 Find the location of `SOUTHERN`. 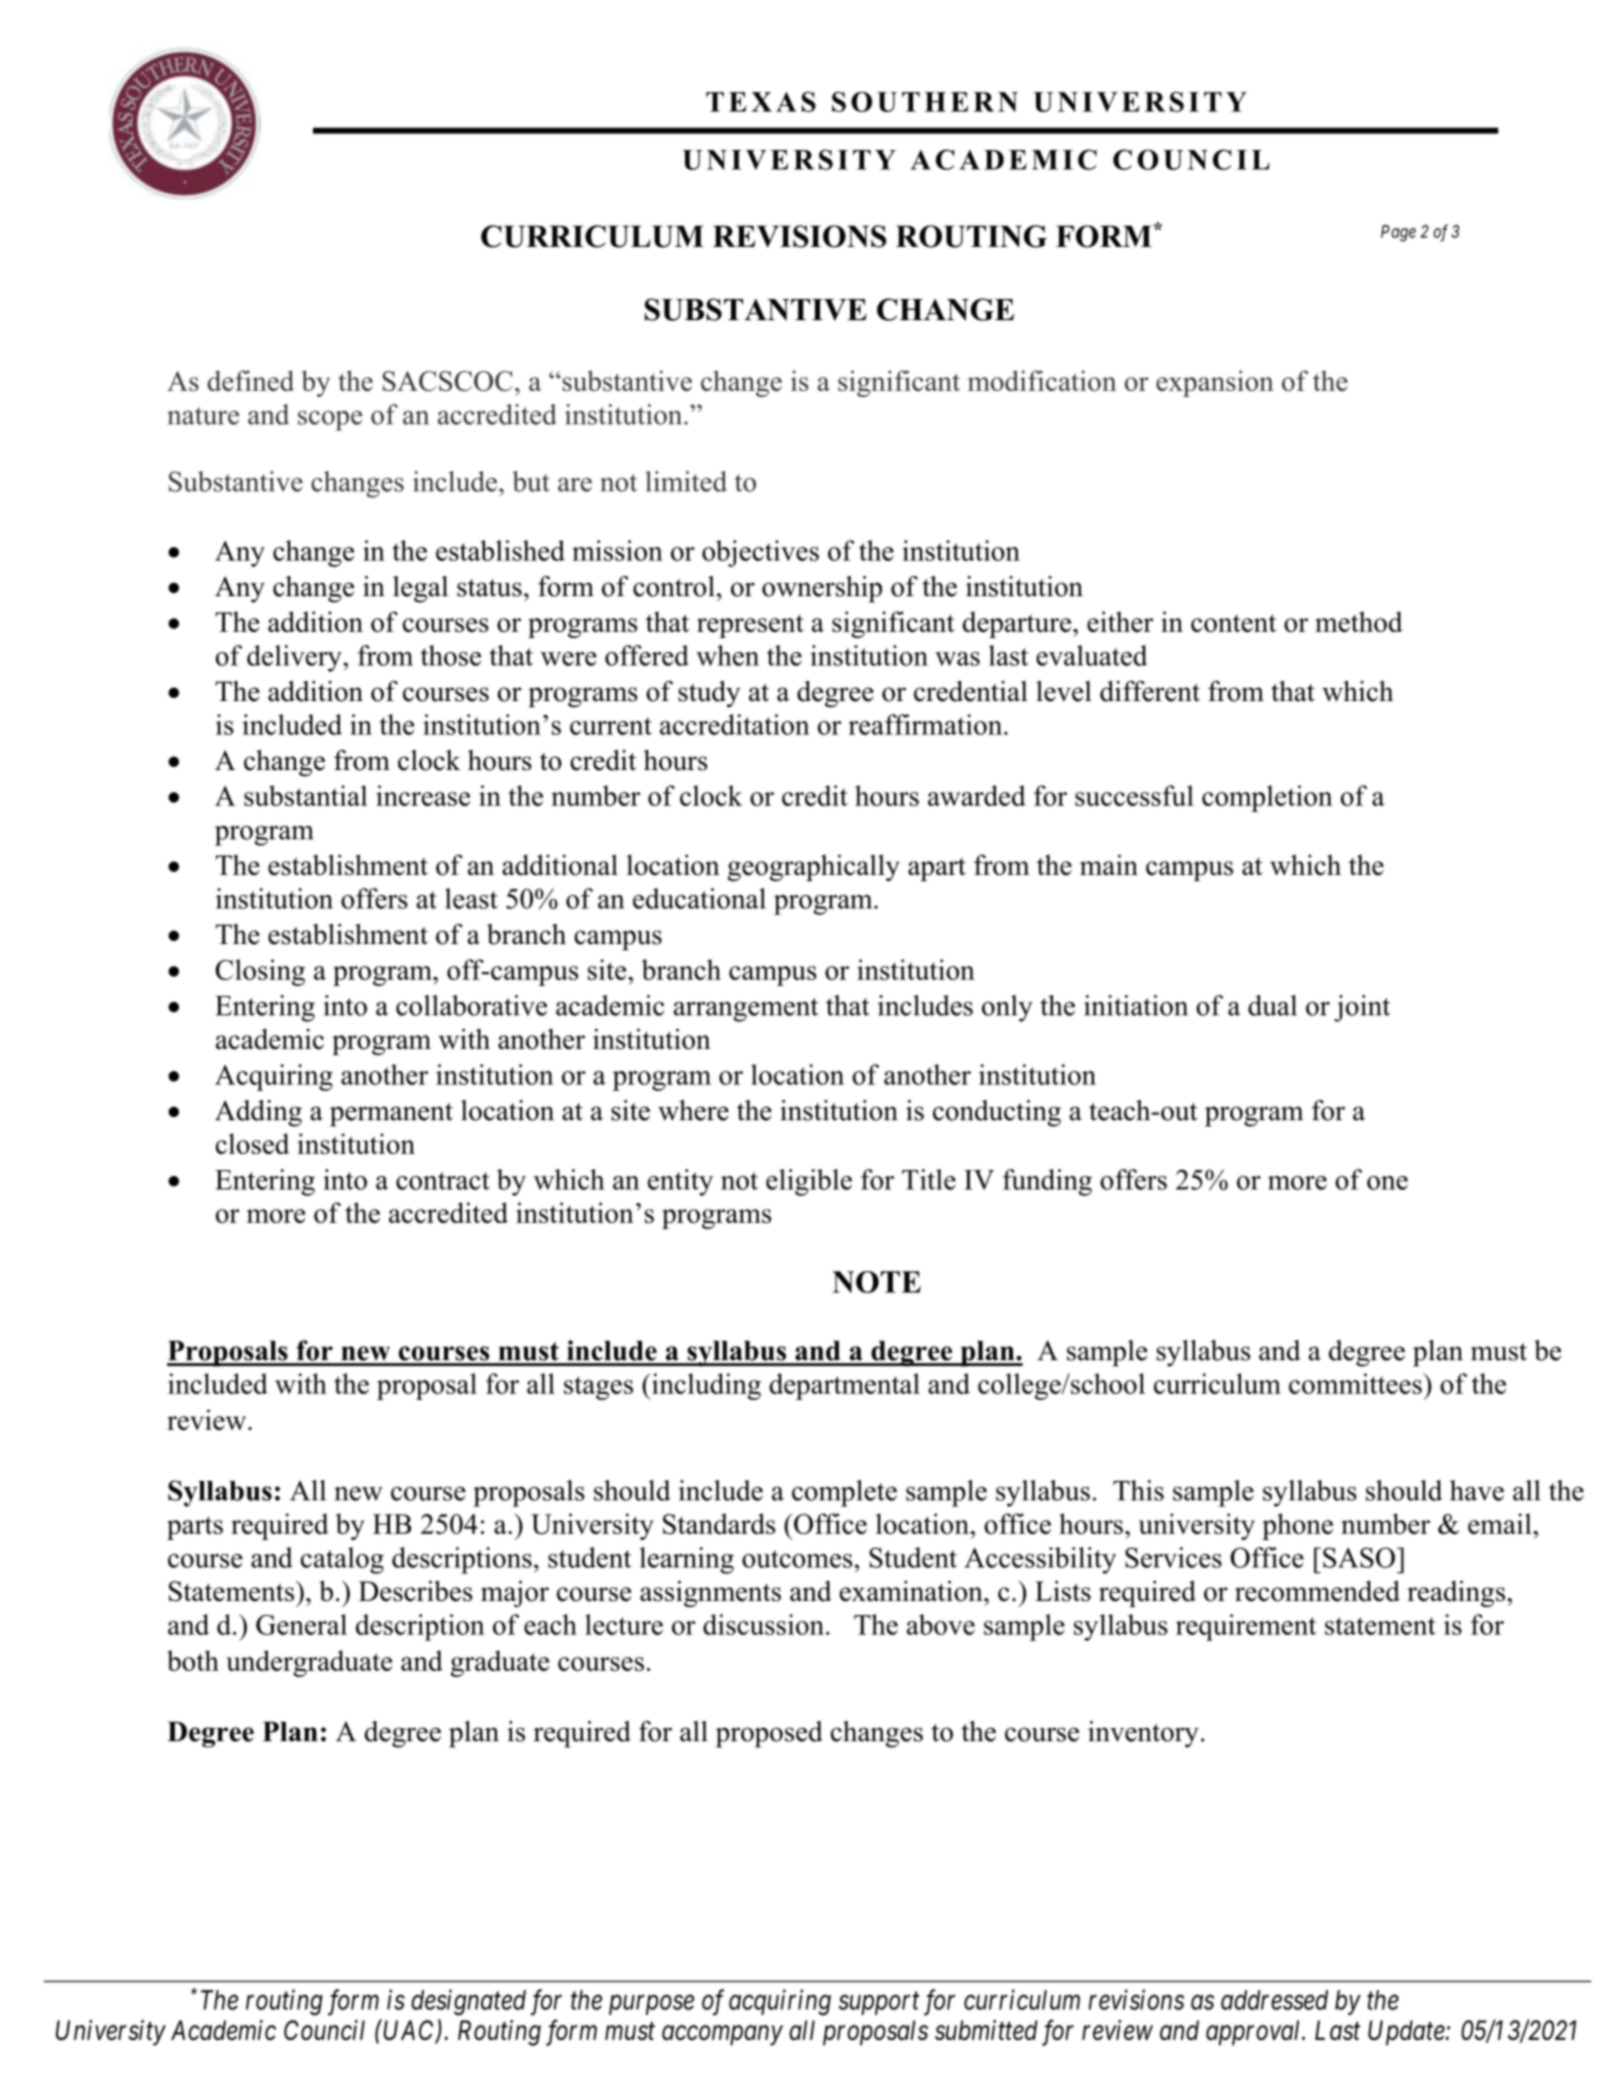

SOUTHERN is located at coordinates (925, 101).
